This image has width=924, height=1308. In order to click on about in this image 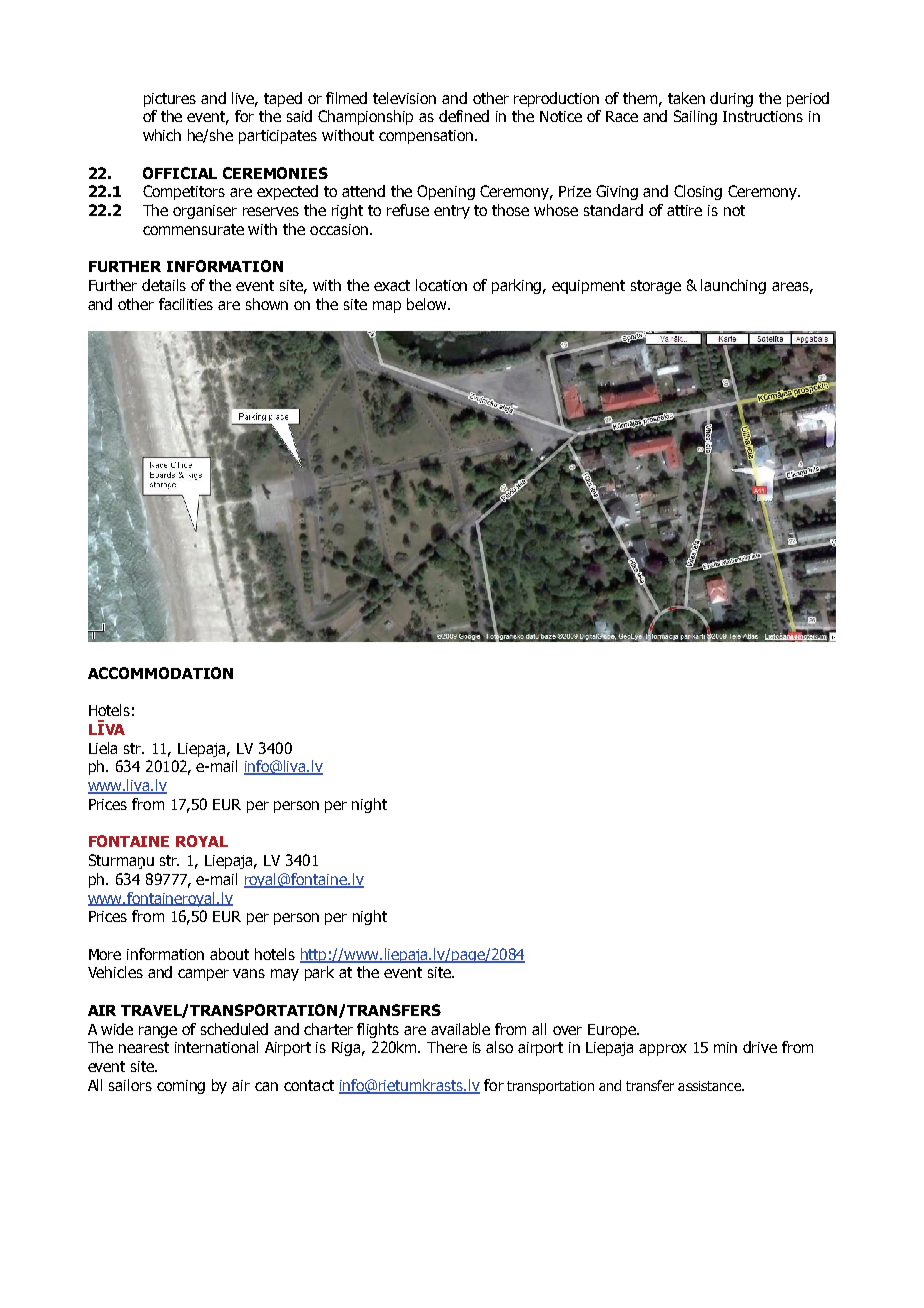, I will do `click(229, 954)`.
